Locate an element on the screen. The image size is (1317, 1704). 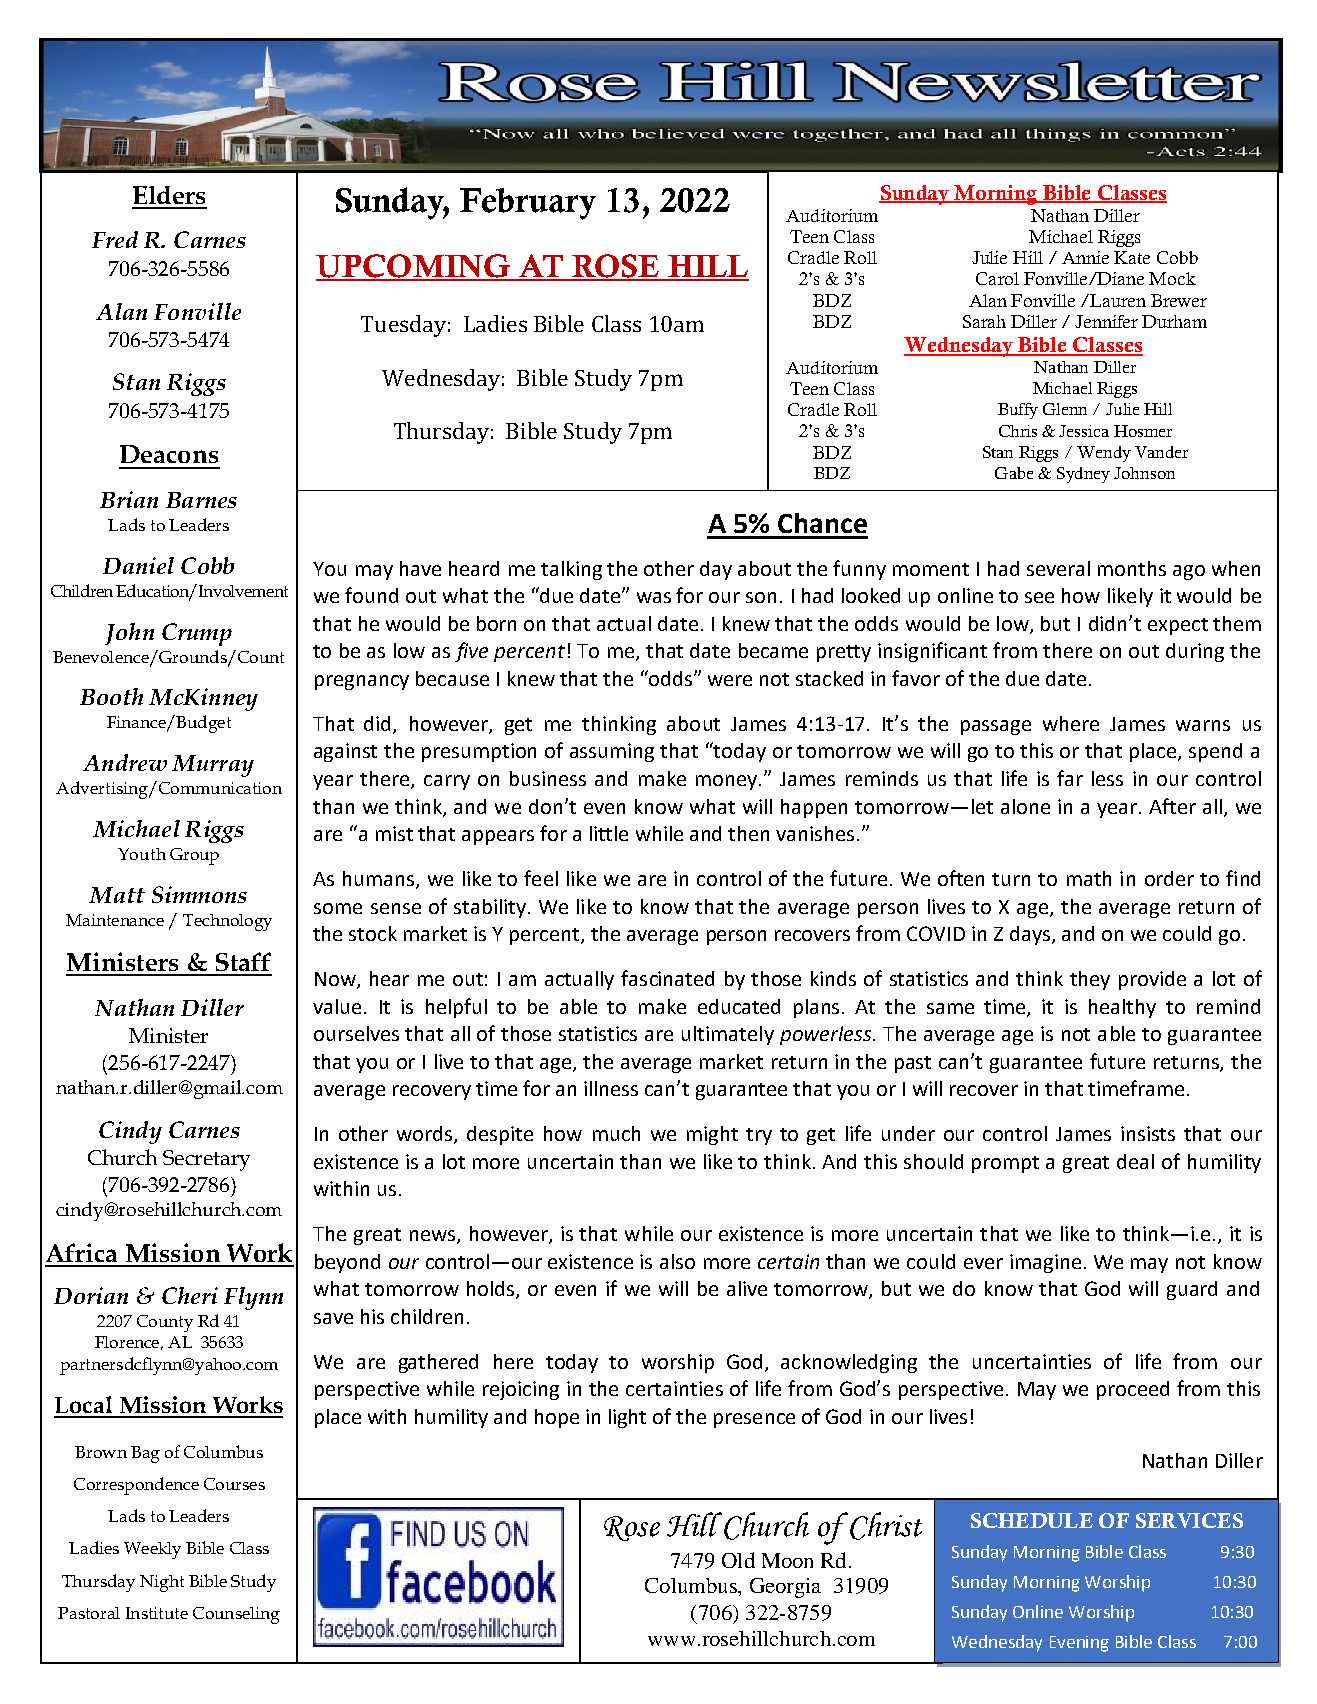
Crump is located at coordinates (197, 634).
